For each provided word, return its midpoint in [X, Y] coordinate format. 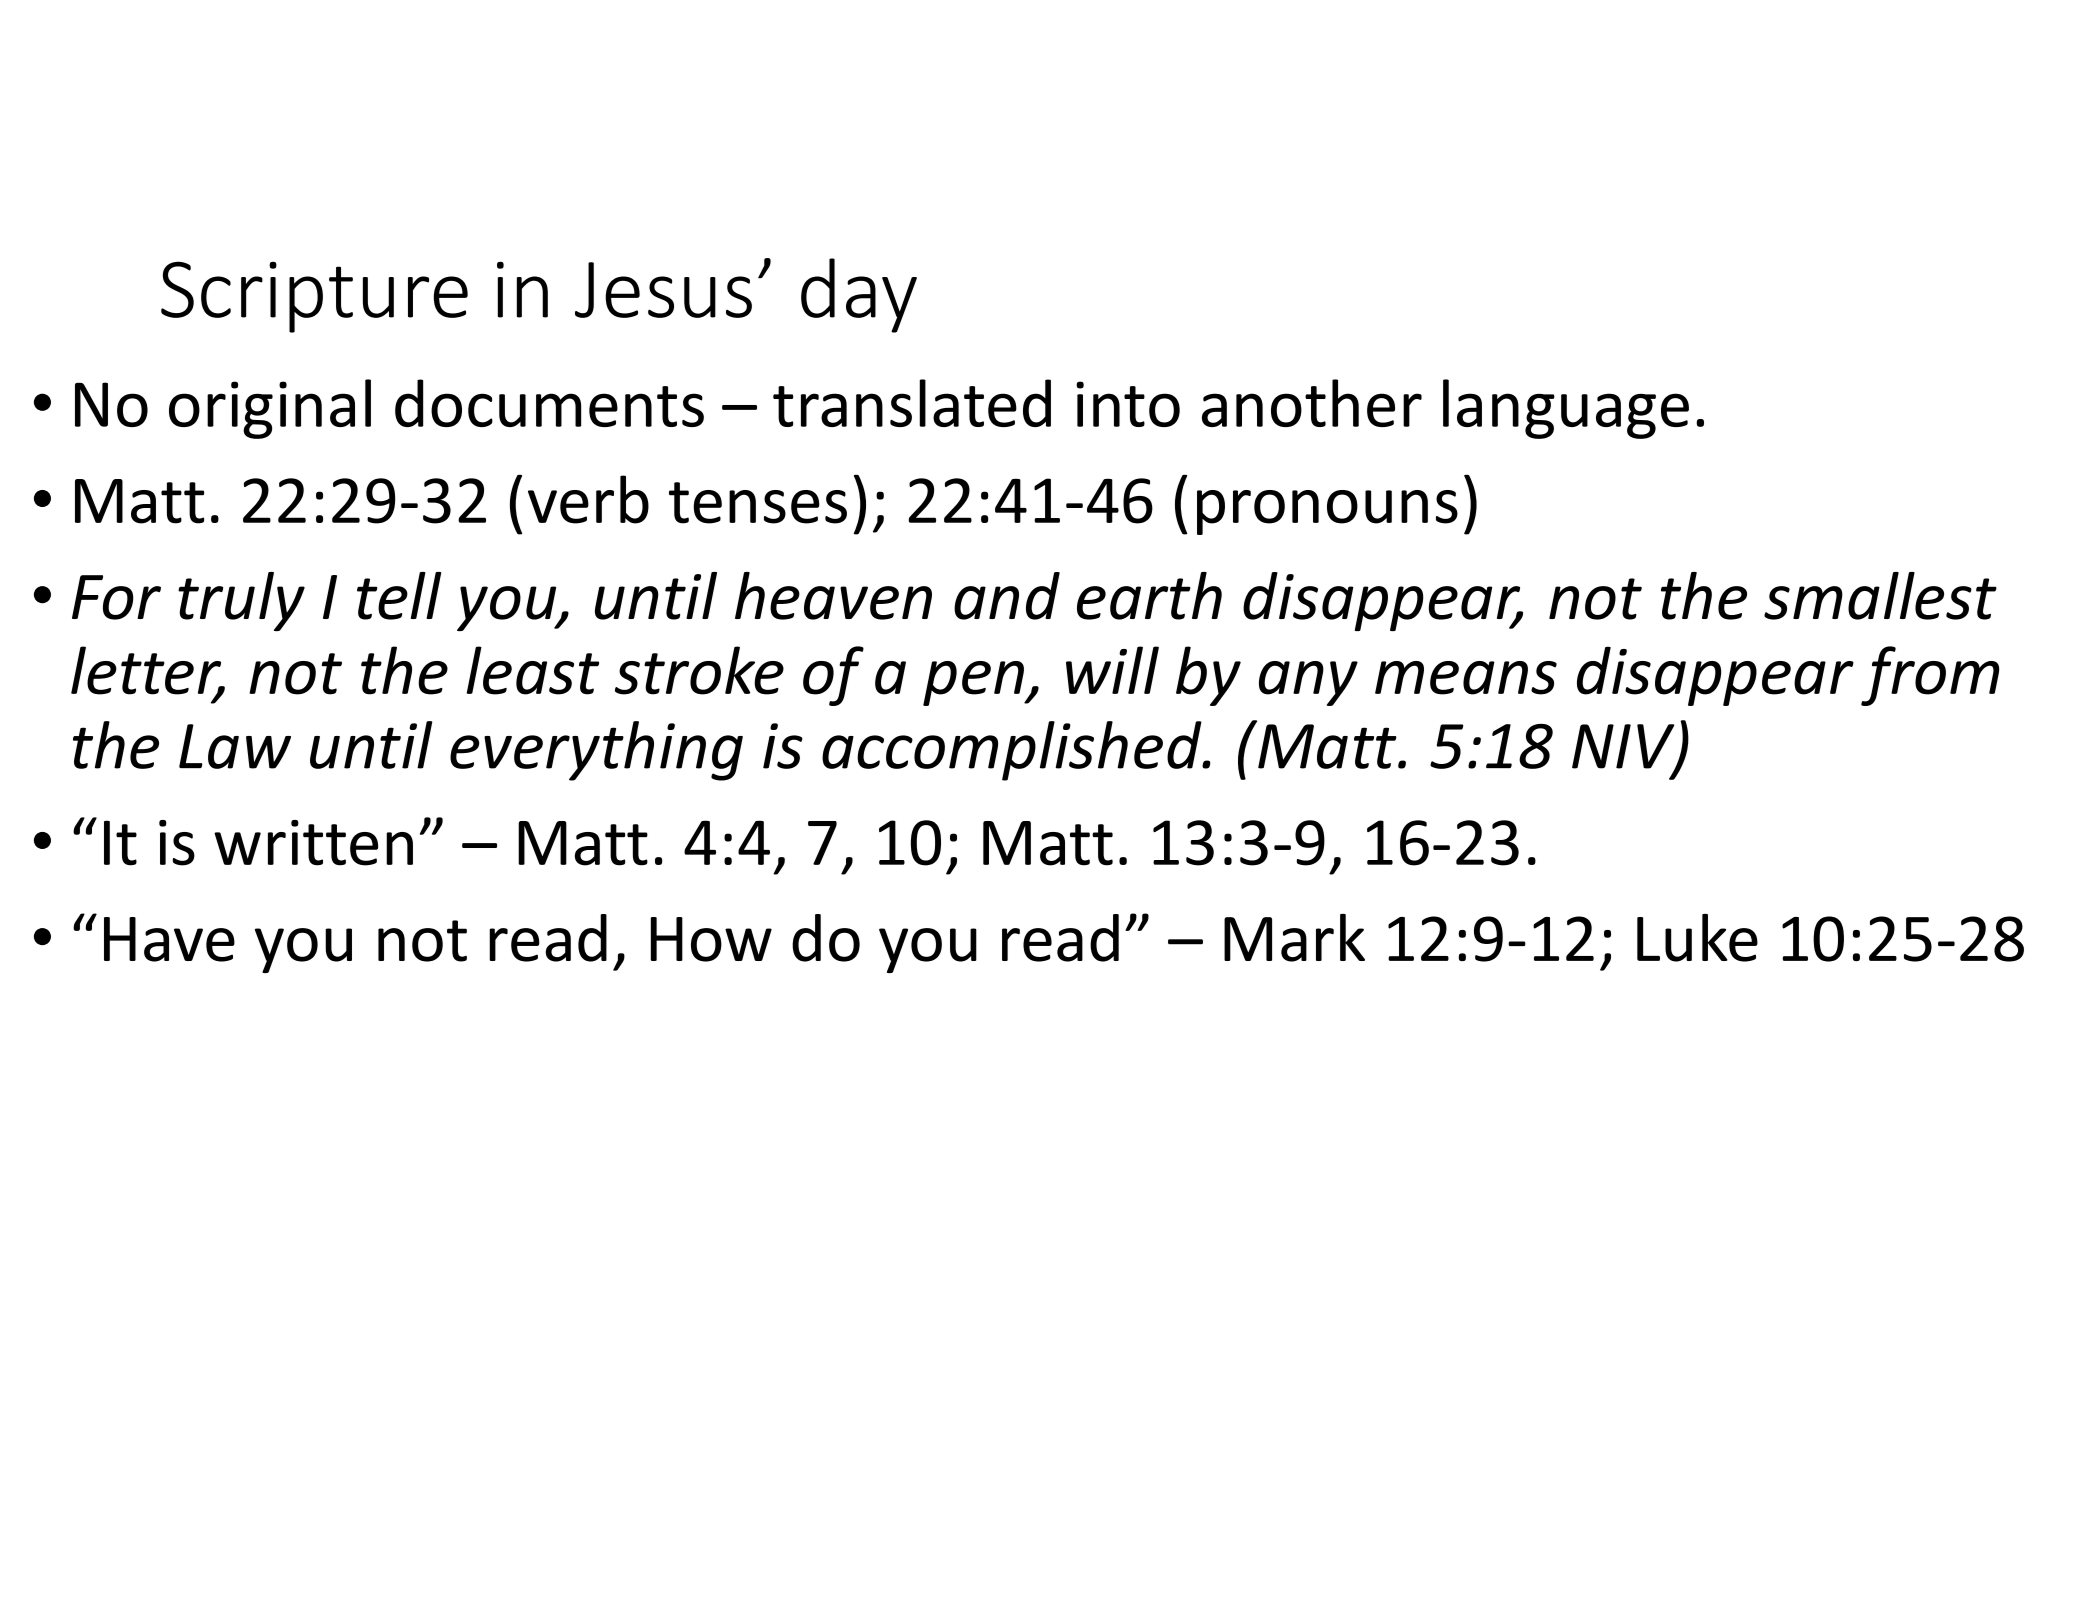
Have [169, 939]
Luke [1697, 938]
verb [588, 499]
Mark [1294, 938]
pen [974, 683]
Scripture [314, 297]
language [1566, 409]
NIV [1624, 747]
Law [235, 746]
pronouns [1327, 512]
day [859, 295]
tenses [758, 503]
